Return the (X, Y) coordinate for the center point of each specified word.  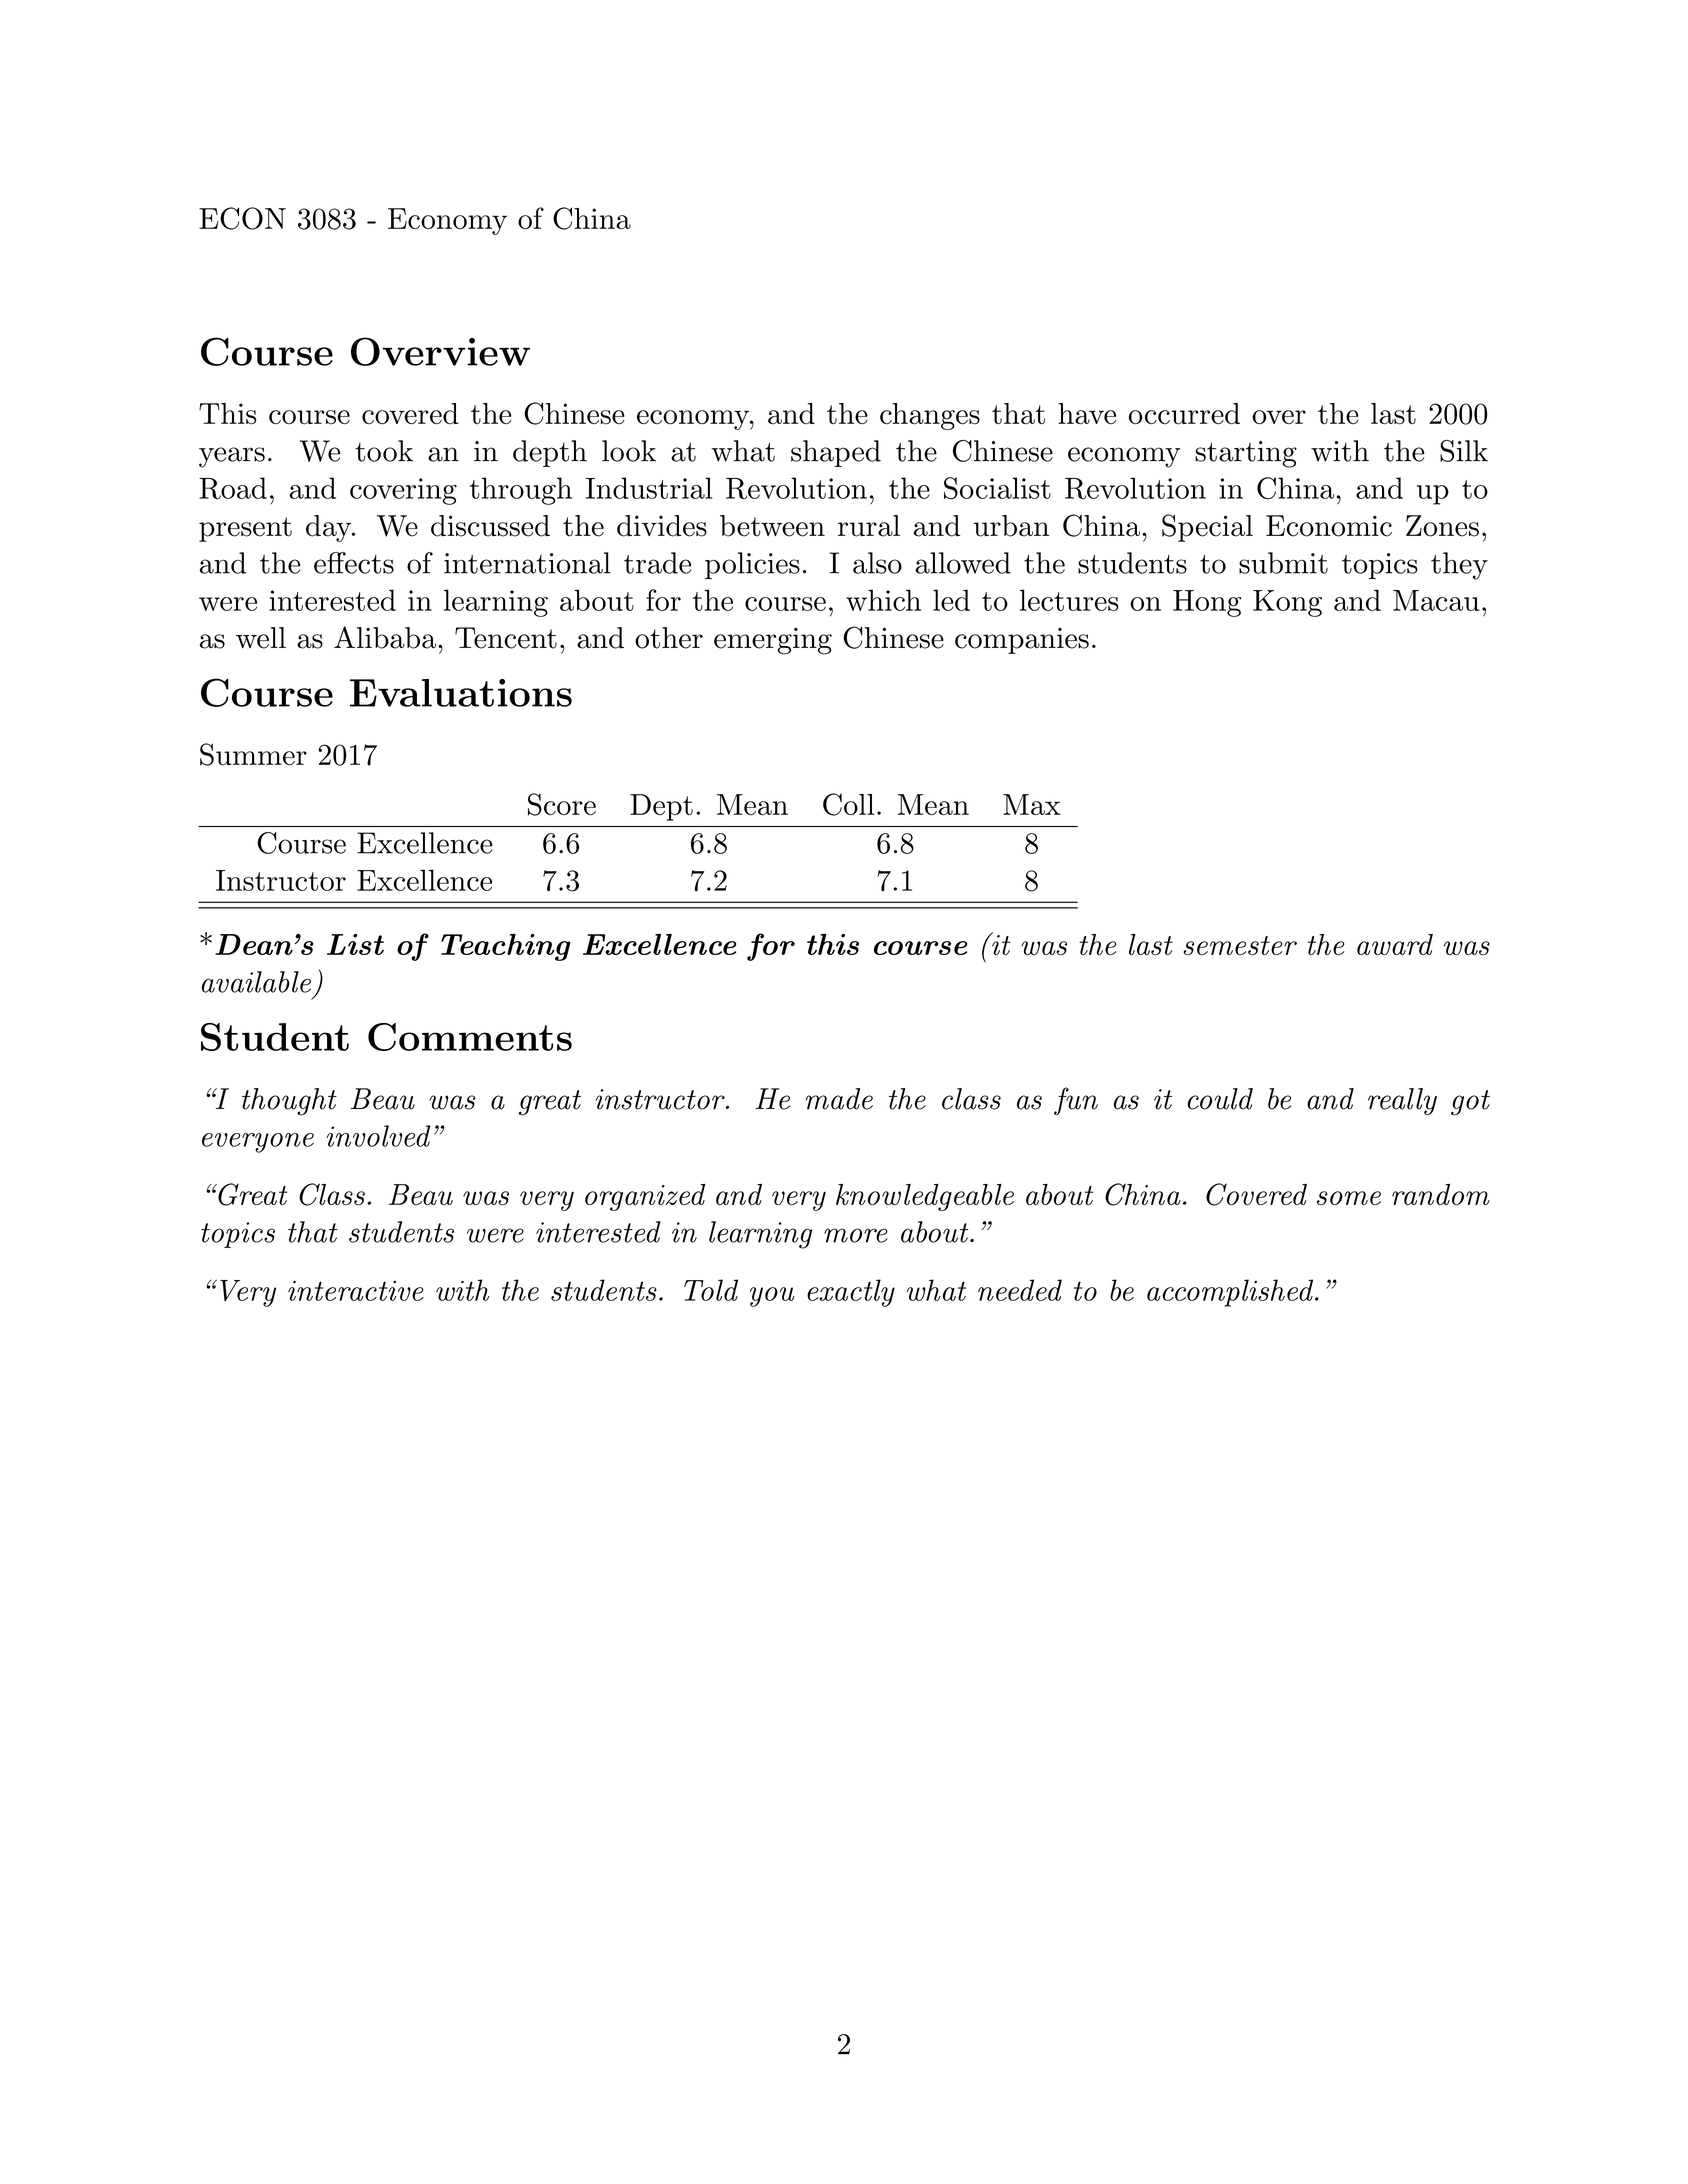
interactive (356, 1291)
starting (1246, 454)
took (384, 451)
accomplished (1231, 1293)
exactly (851, 1293)
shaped (836, 453)
